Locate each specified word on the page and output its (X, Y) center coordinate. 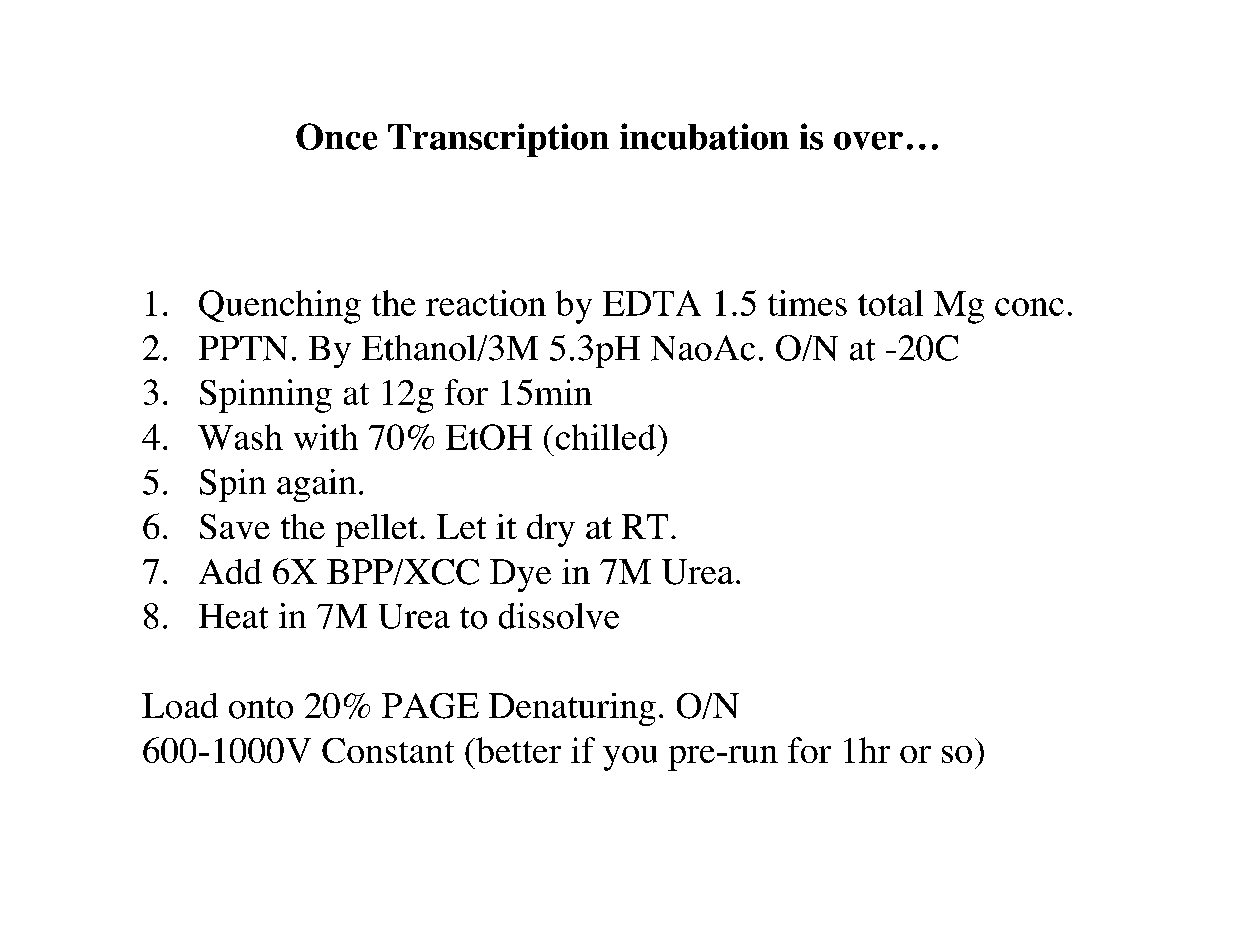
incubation (704, 136)
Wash (240, 437)
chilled (606, 437)
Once (336, 136)
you (630, 758)
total (890, 303)
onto (261, 708)
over (868, 141)
